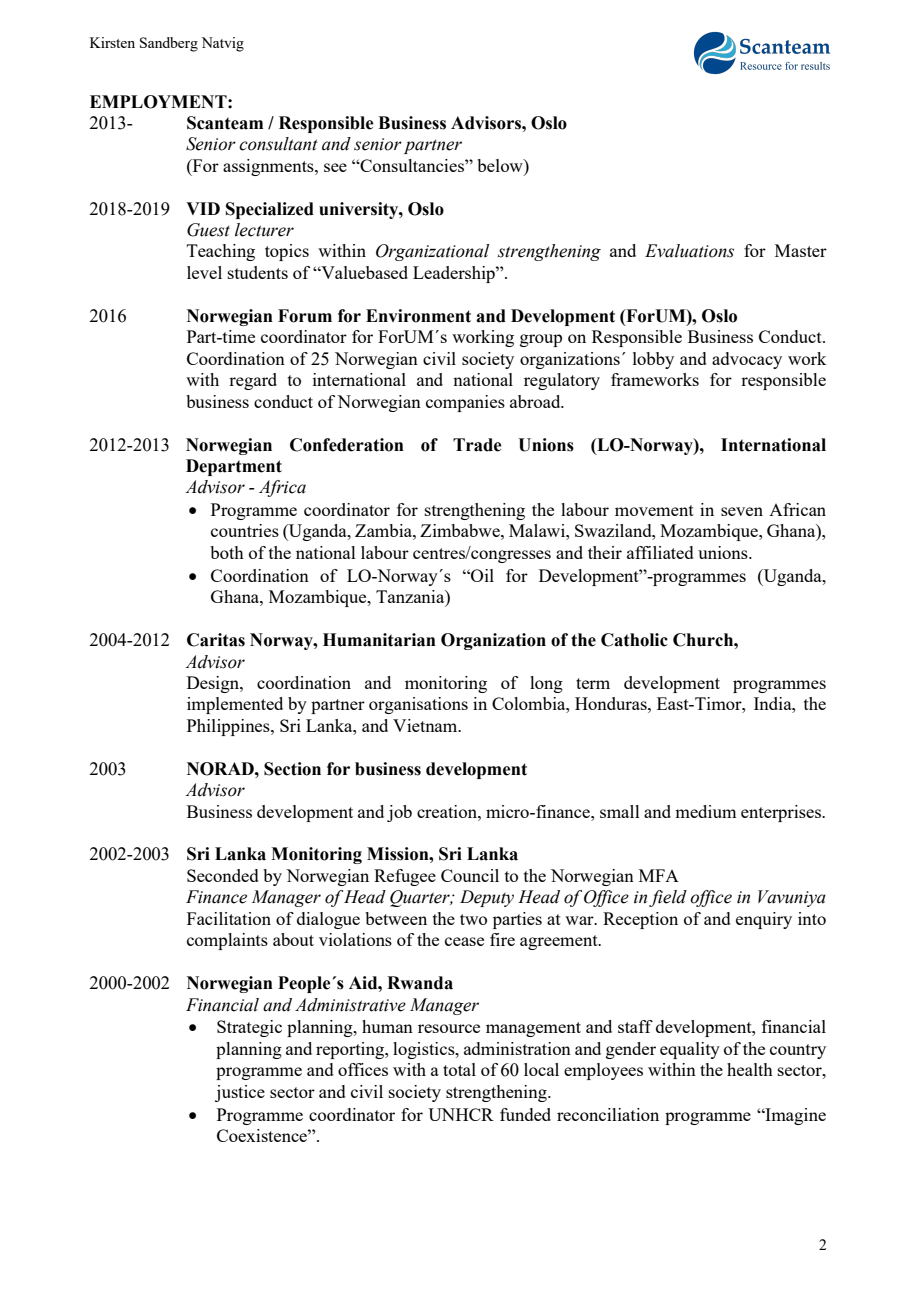  Describe the element at coordinates (742, 511) in the image. I see `seven` at that location.
